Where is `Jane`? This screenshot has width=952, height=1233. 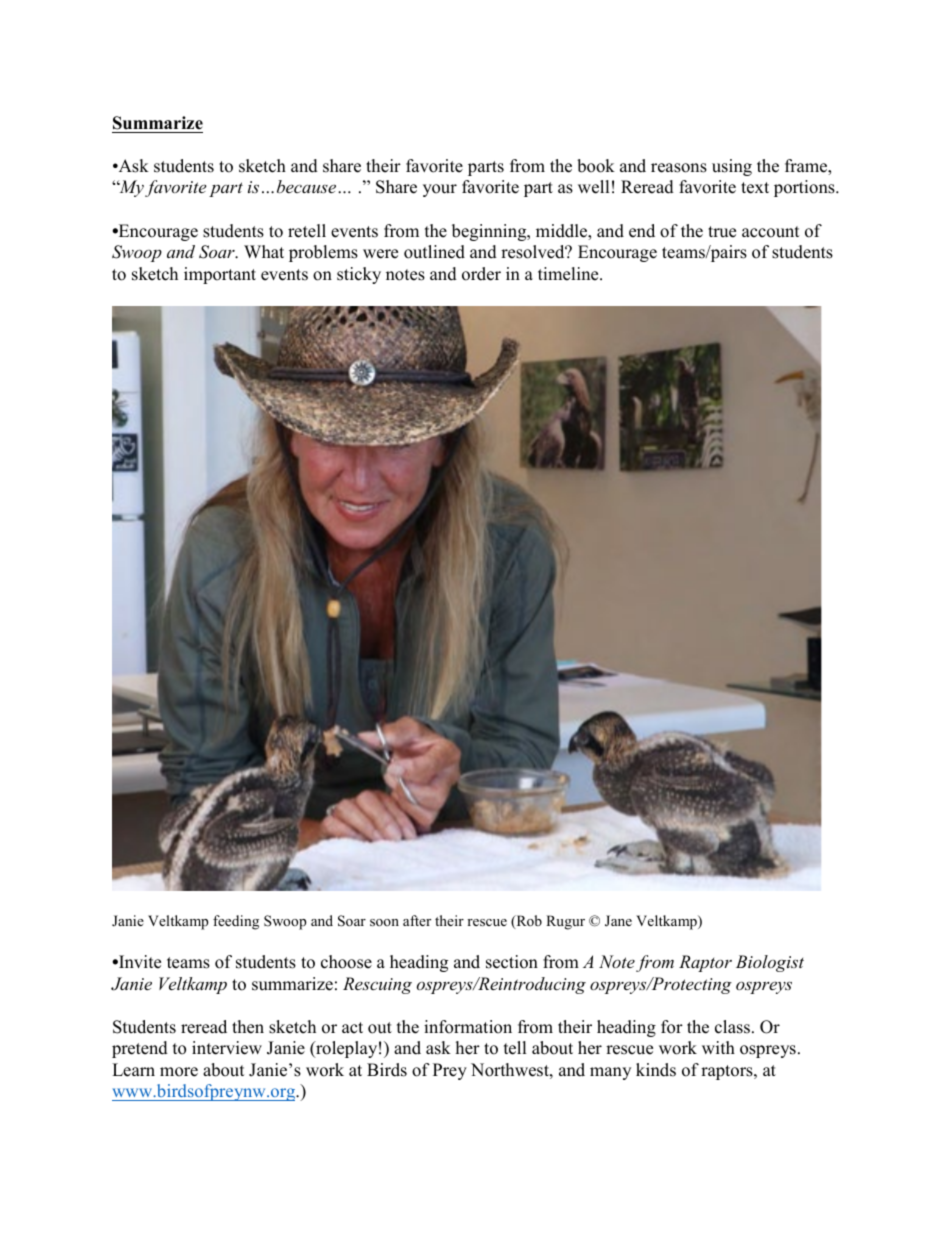
Jane is located at coordinates (618, 921).
